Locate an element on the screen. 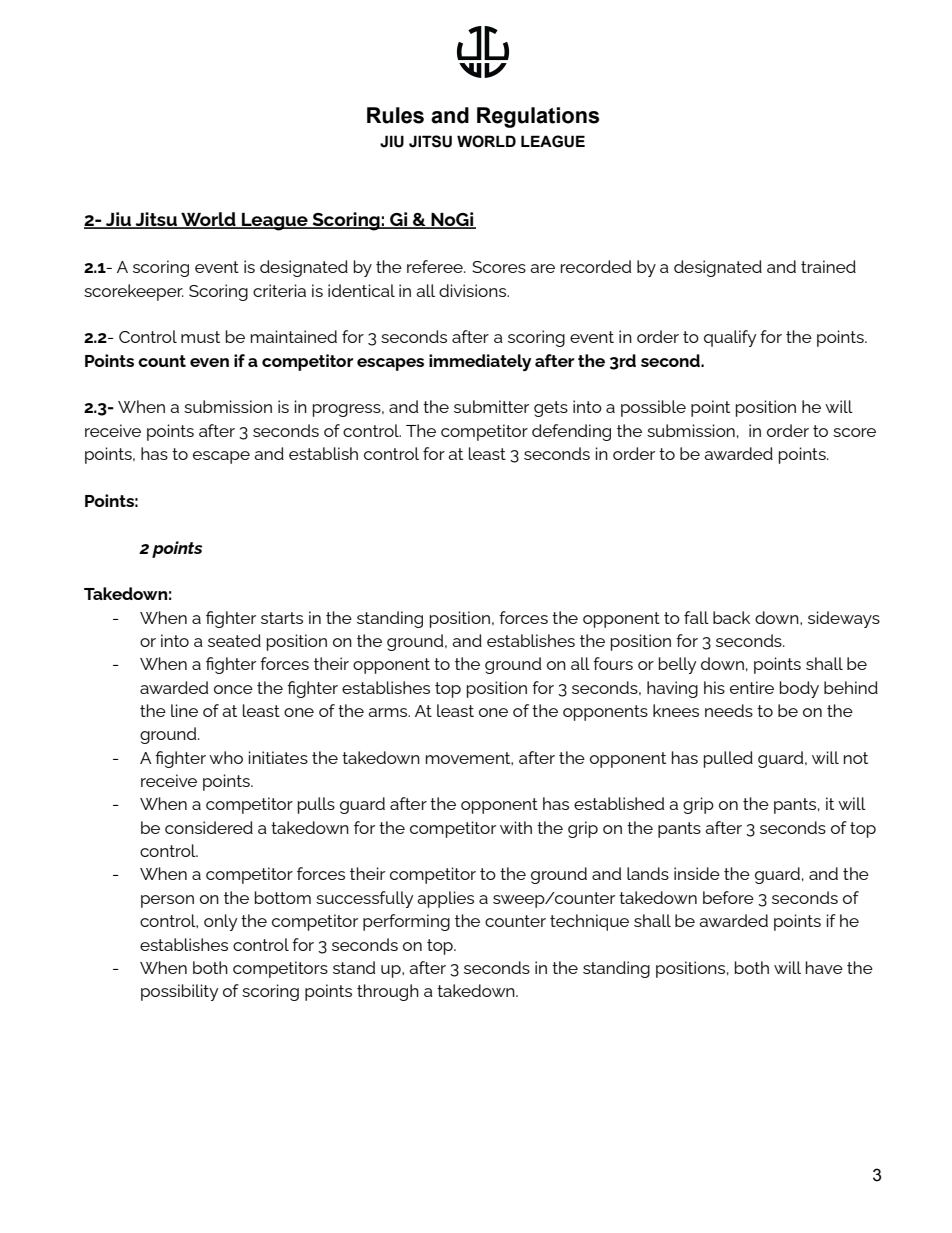  only is located at coordinates (220, 922).
